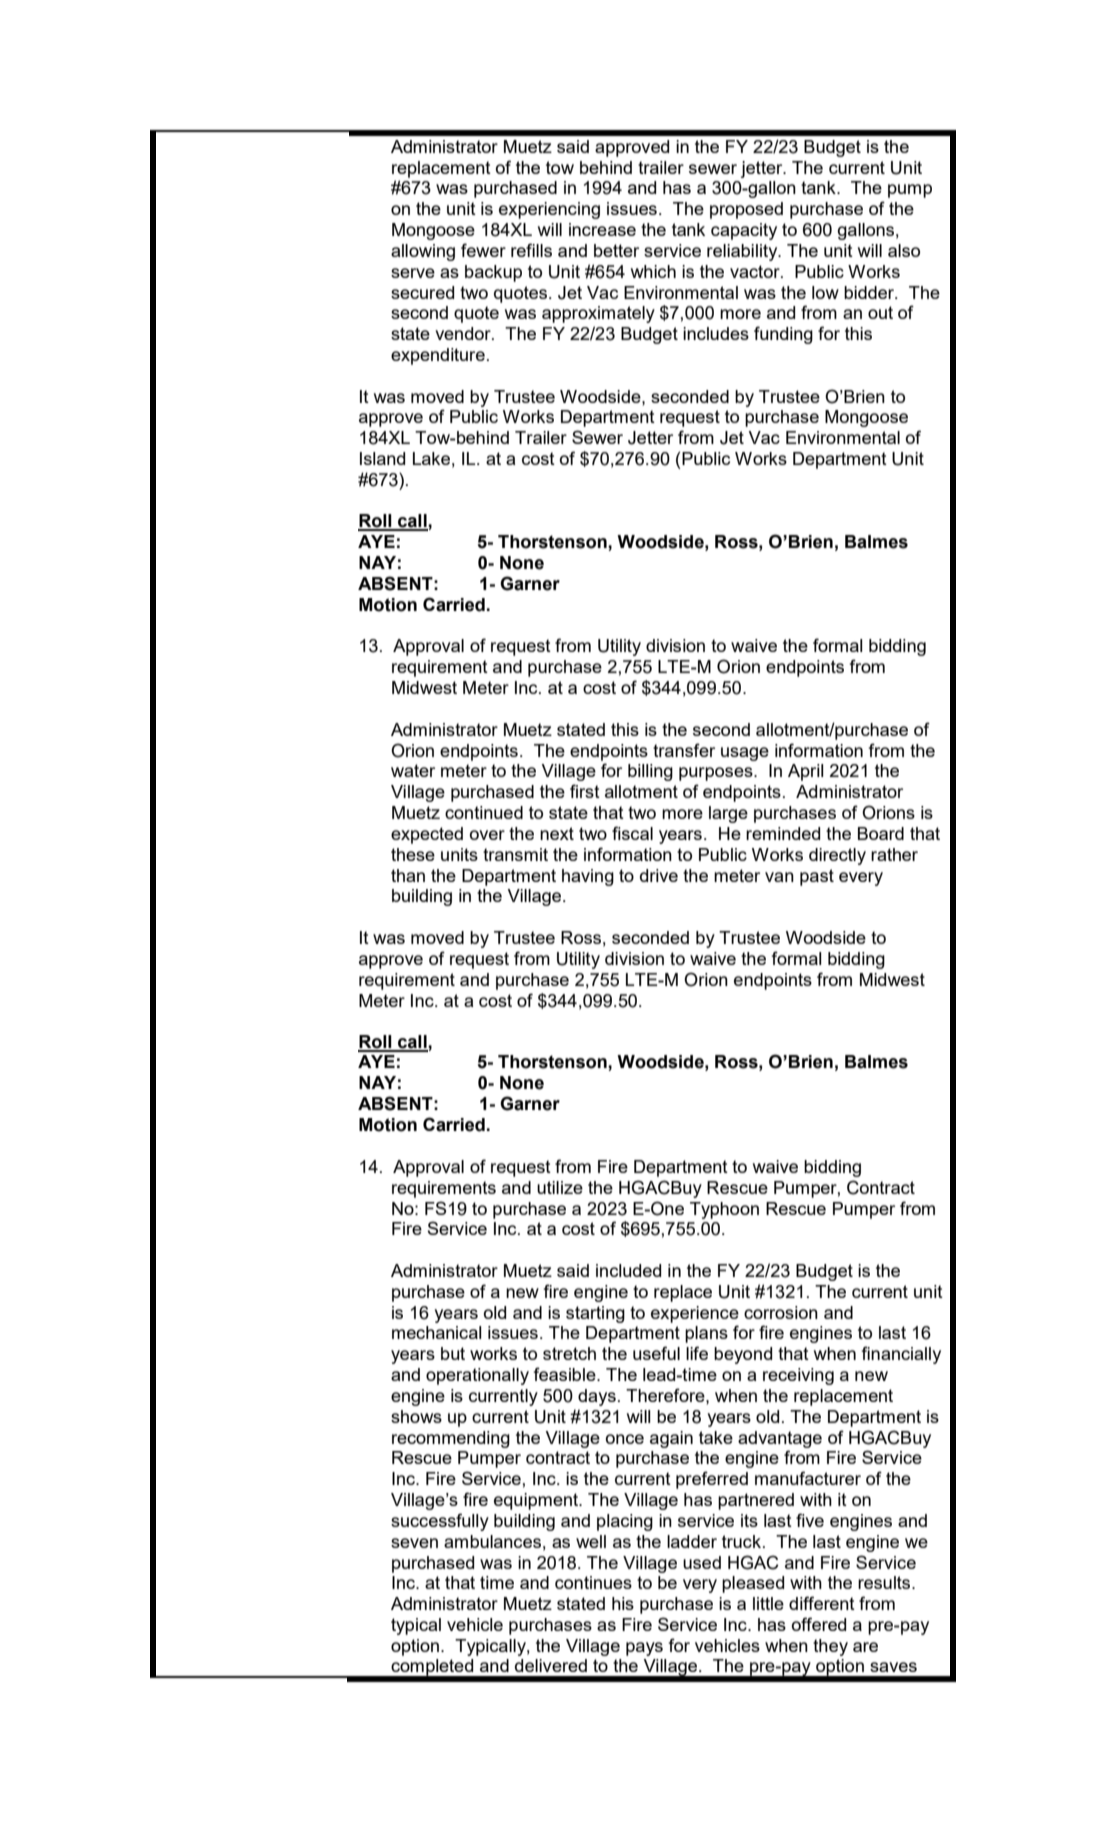 Image resolution: width=1108 pixels, height=1825 pixels. I want to click on but, so click(453, 1353).
